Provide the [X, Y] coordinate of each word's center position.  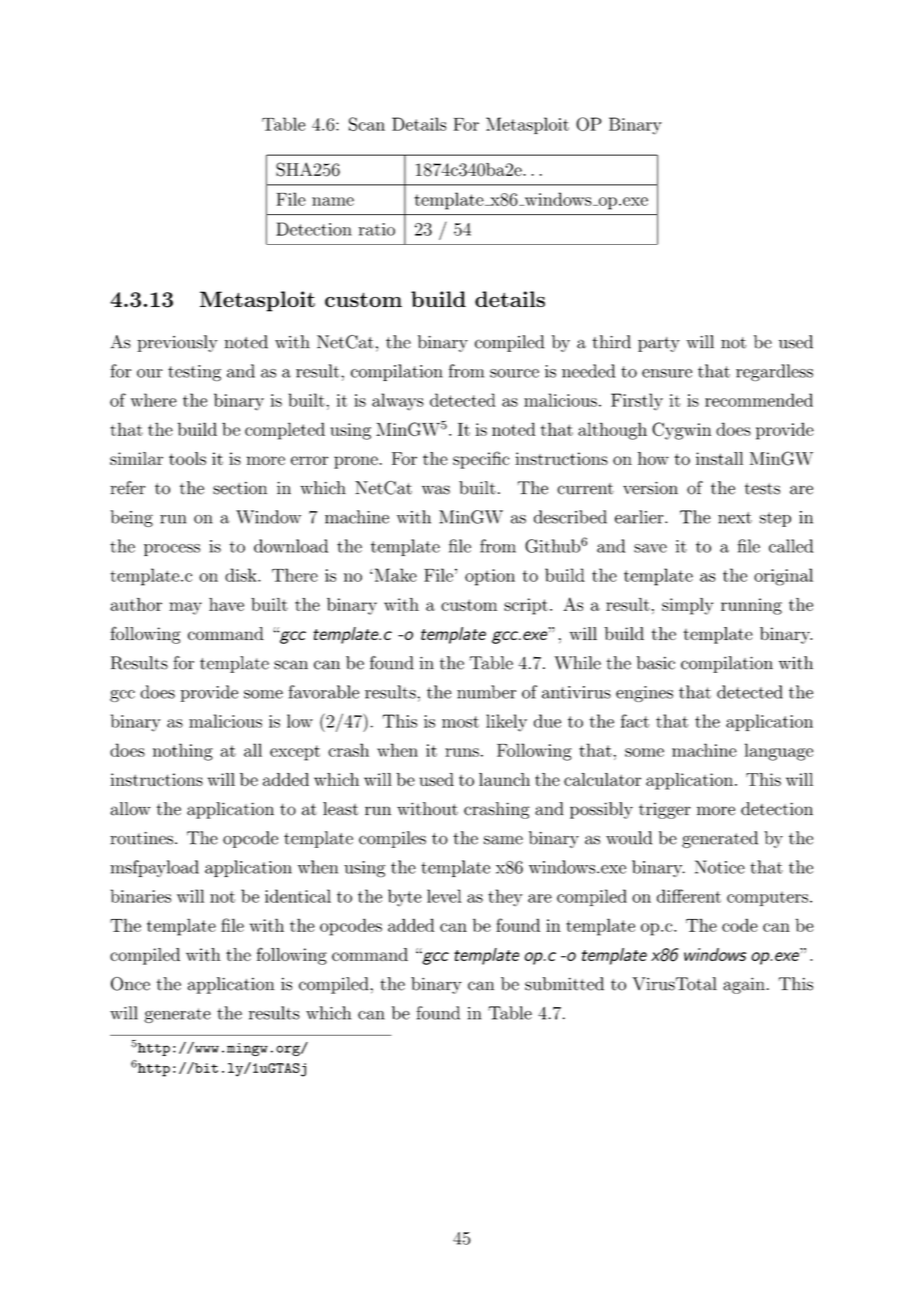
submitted [564, 984]
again [744, 985]
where [154, 400]
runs [462, 752]
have [226, 604]
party [659, 344]
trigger [665, 810]
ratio [377, 229]
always [398, 402]
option [490, 577]
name [333, 201]
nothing [183, 752]
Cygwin [681, 431]
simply [687, 606]
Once [130, 984]
